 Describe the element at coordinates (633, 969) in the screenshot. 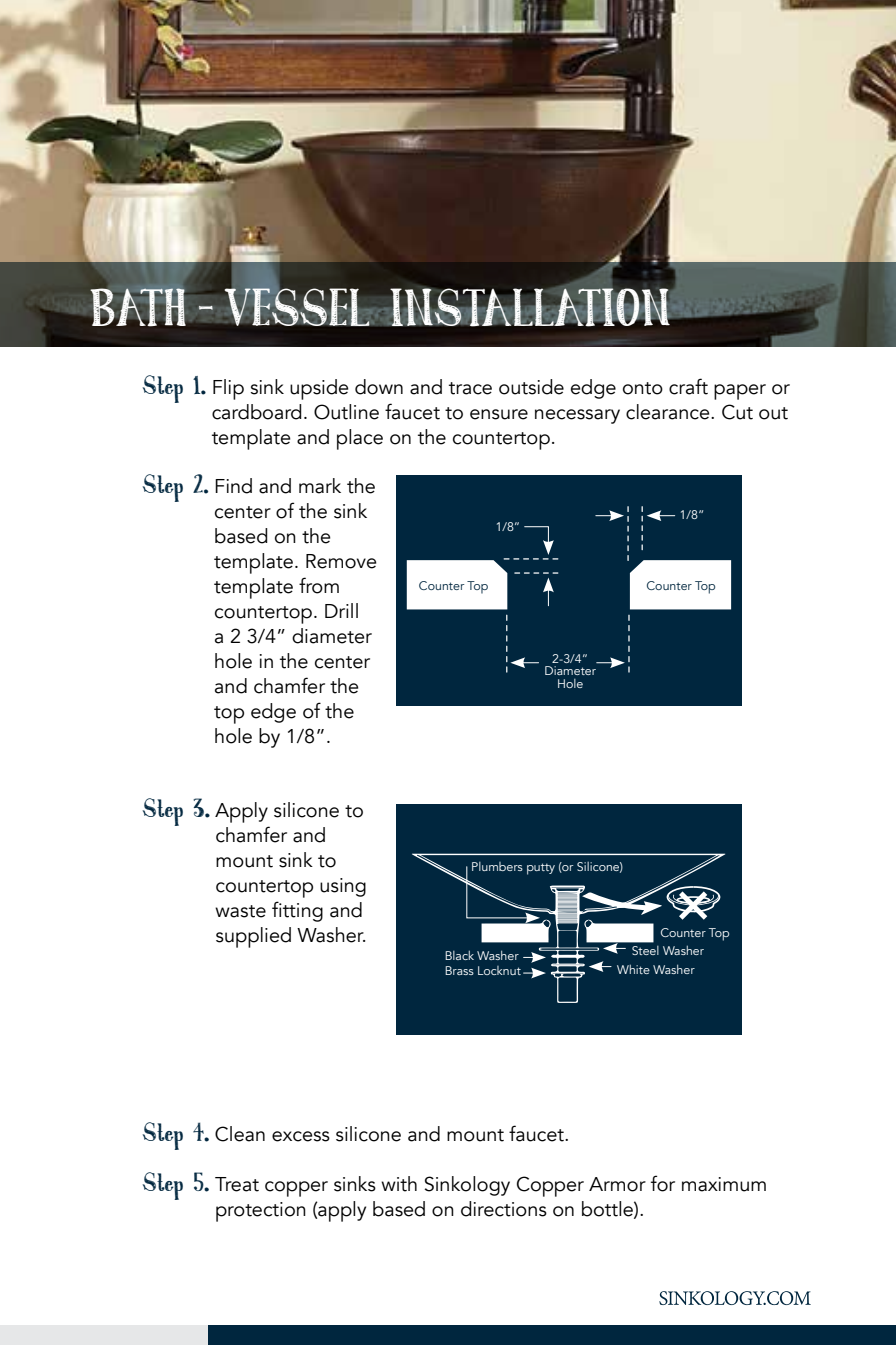

I see `White` at that location.
